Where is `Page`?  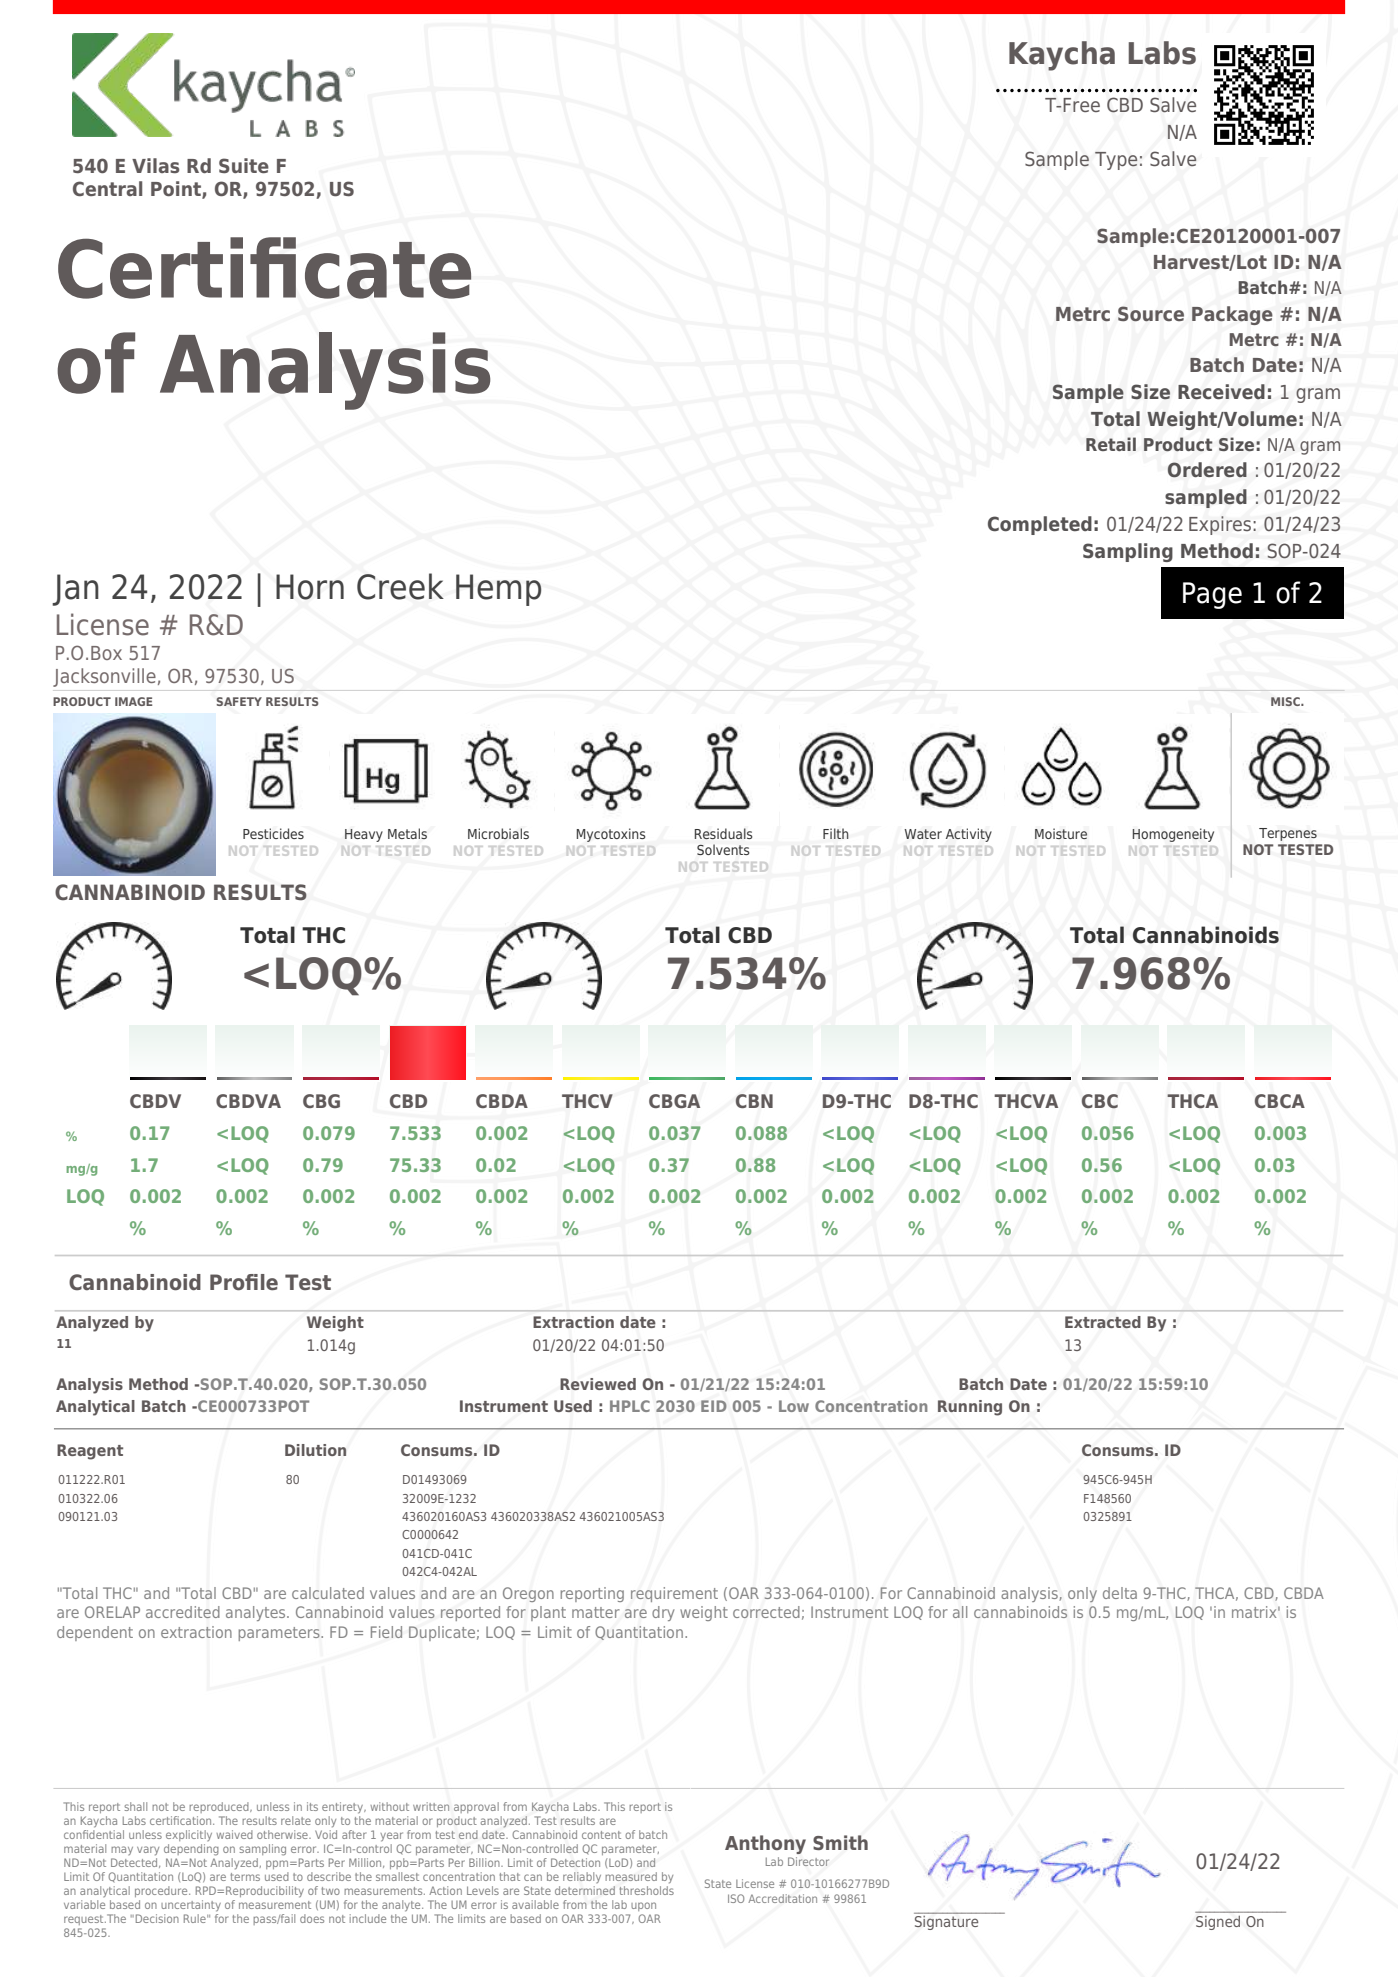
Page is located at coordinates (1212, 595).
